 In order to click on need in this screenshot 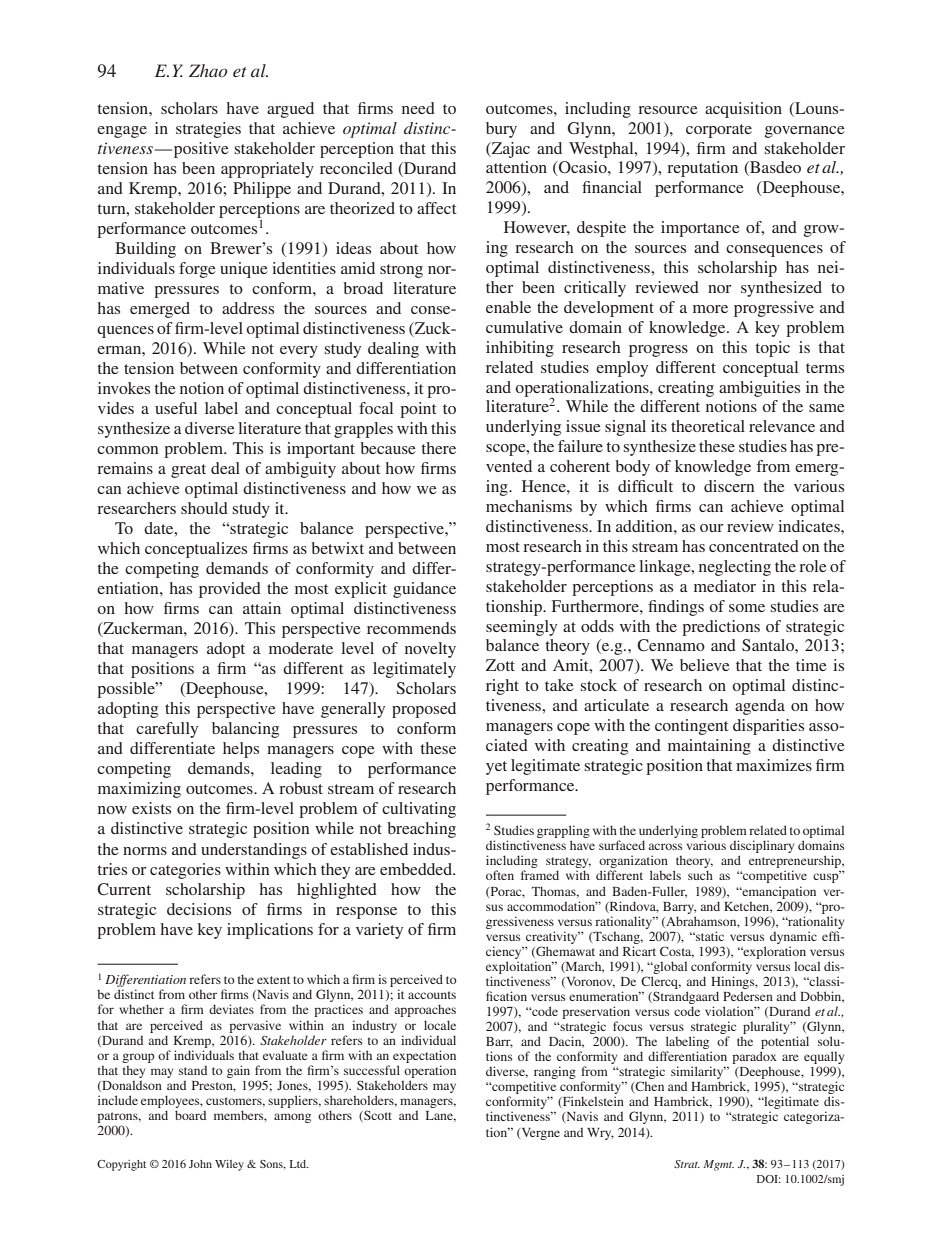, I will do `click(418, 108)`.
